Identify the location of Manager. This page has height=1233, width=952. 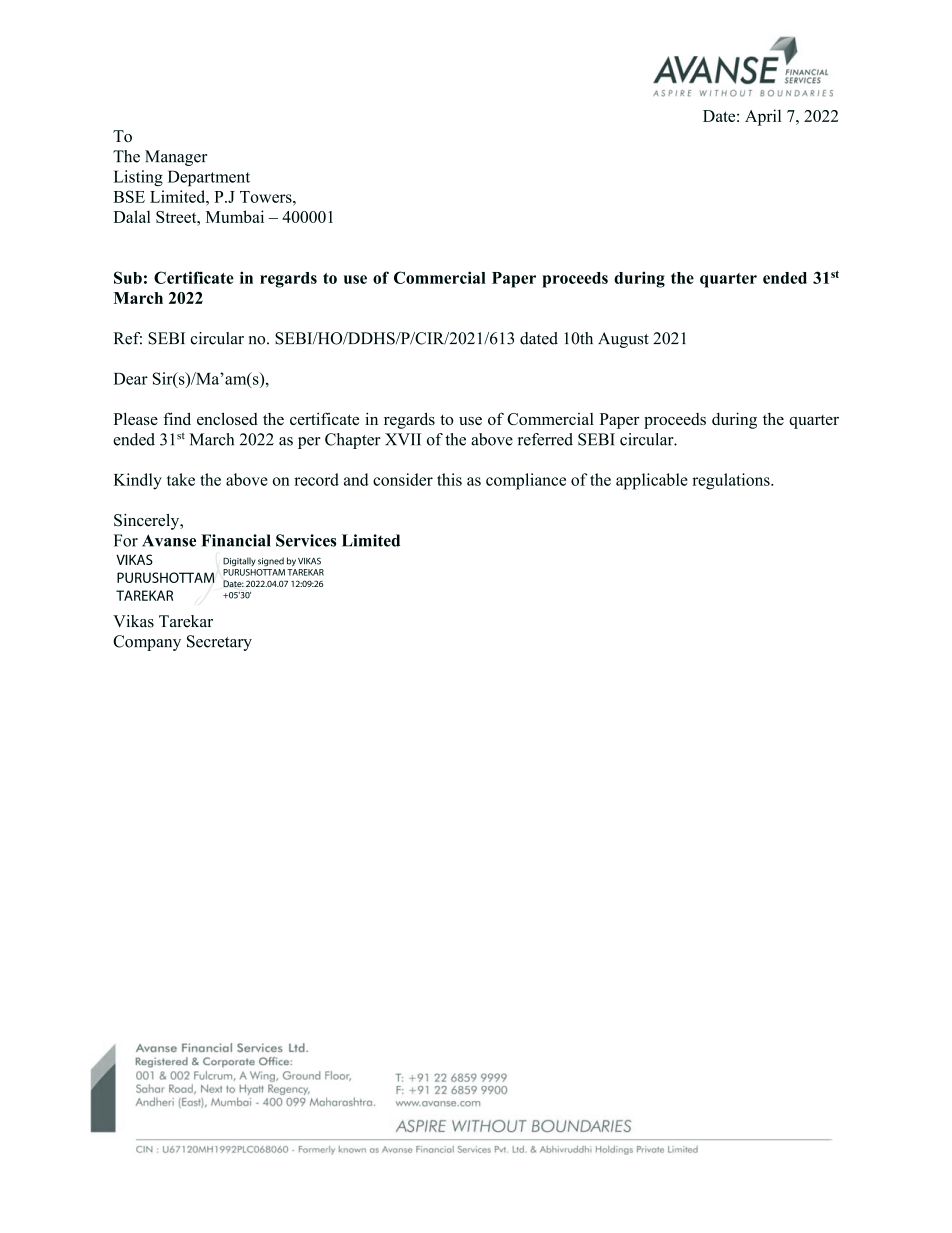
(176, 158).
